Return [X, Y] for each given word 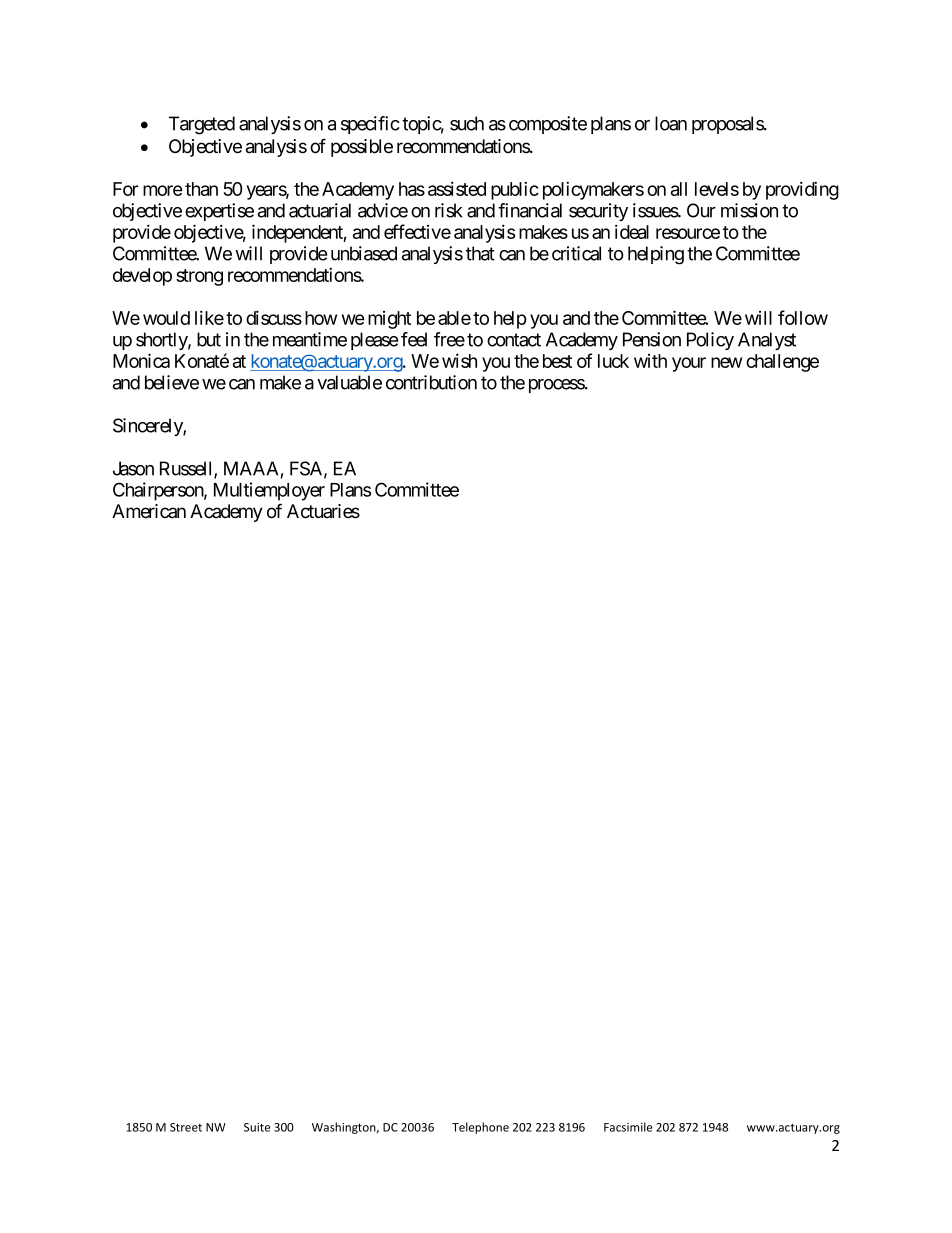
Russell [187, 469]
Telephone [480, 1128]
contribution [431, 382]
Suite [257, 1127]
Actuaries [323, 511]
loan [671, 123]
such [467, 123]
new [726, 362]
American [149, 511]
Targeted [202, 125]
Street [186, 1127]
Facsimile [628, 1127]
